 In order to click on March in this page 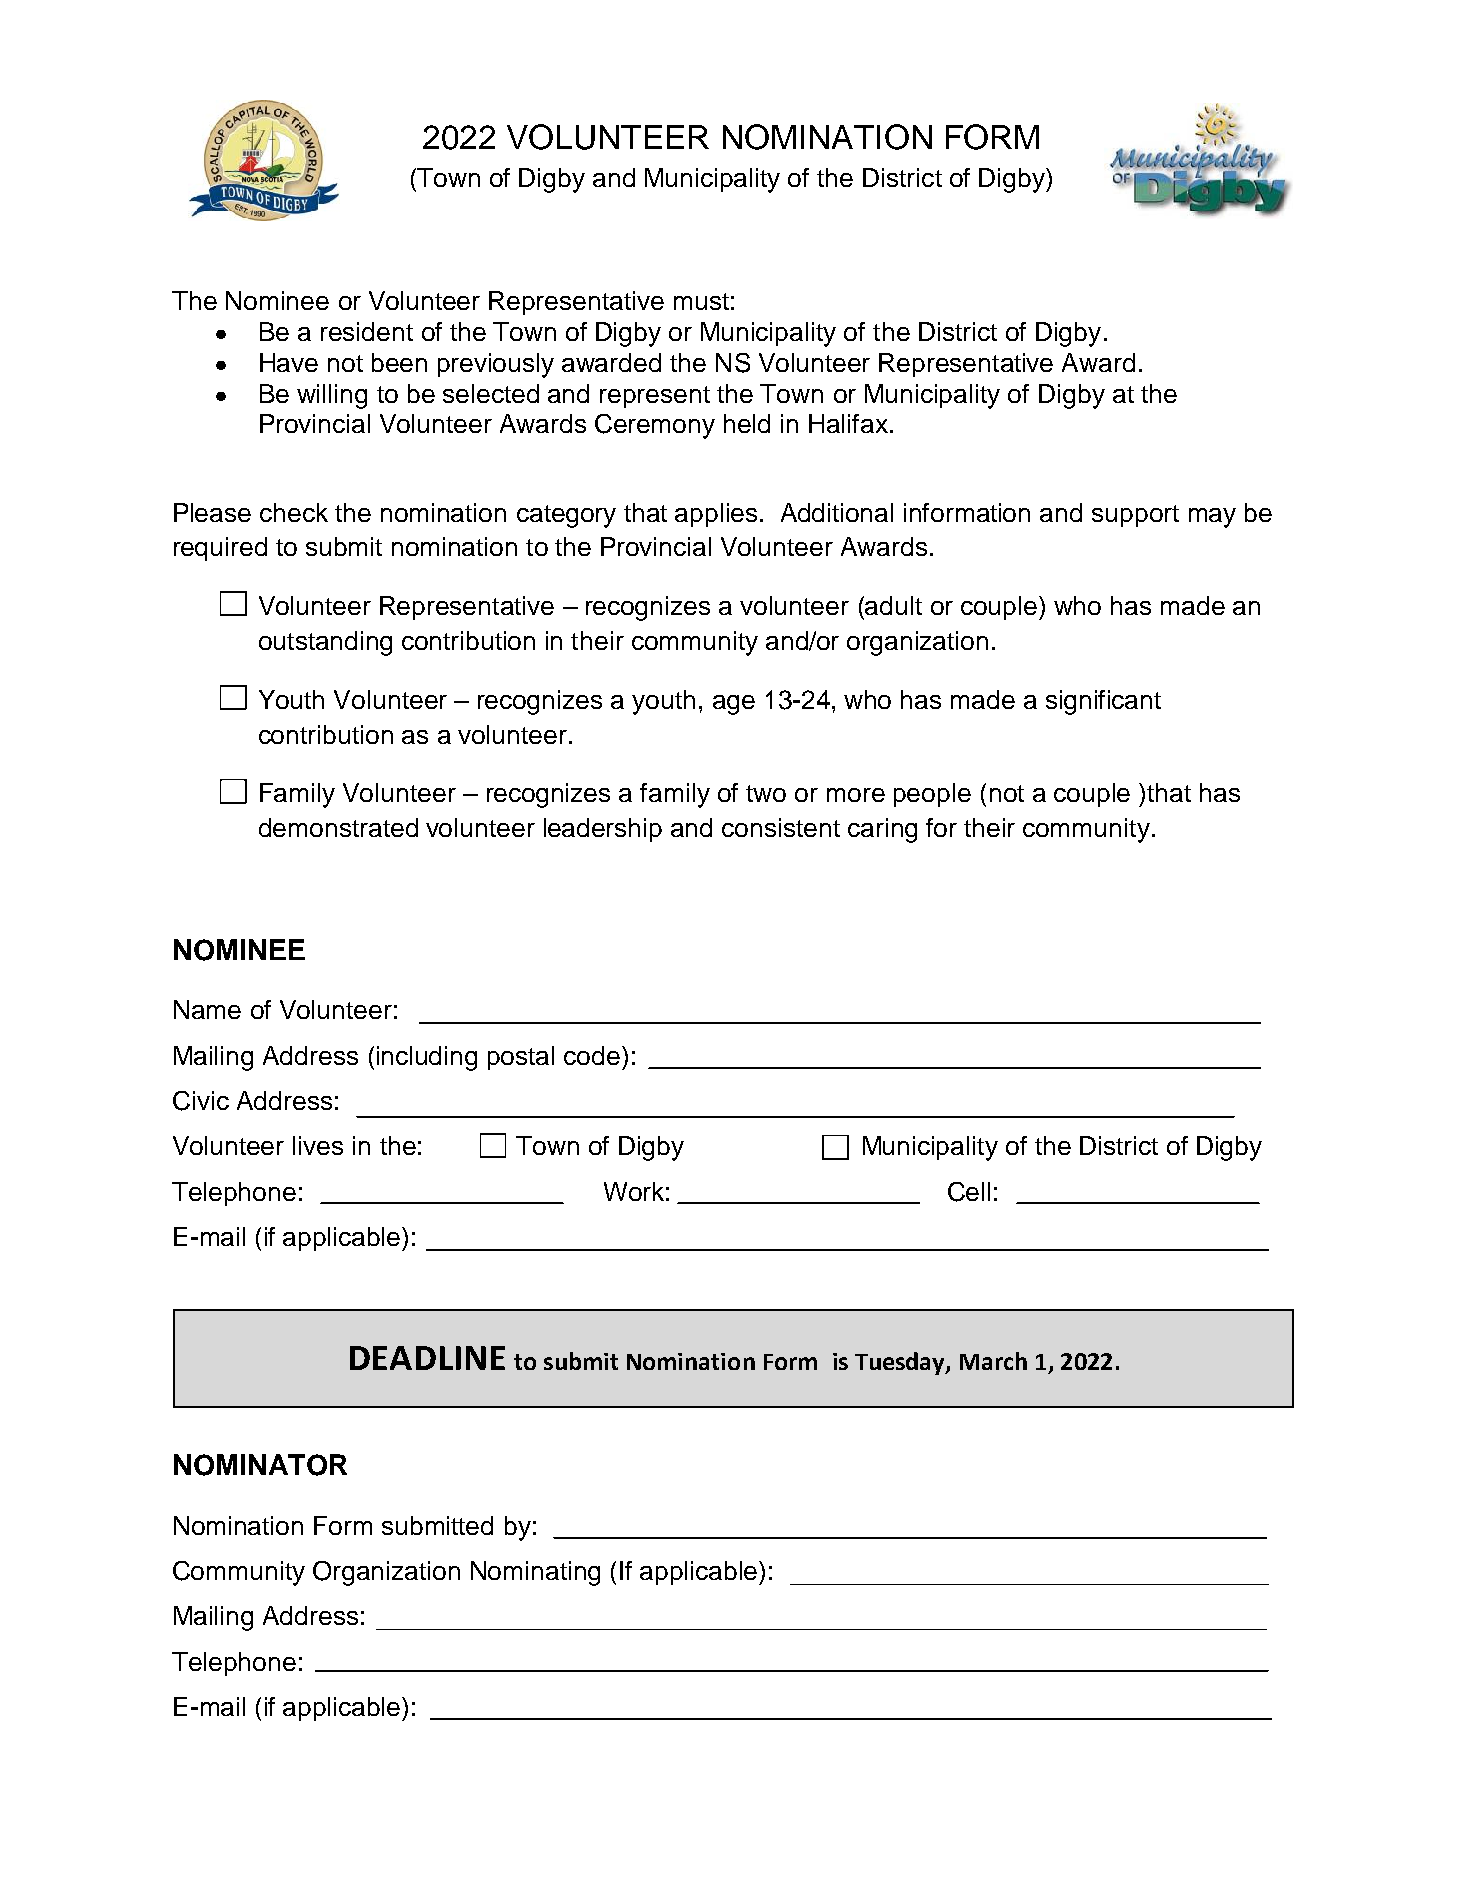, I will do `click(993, 1361)`.
